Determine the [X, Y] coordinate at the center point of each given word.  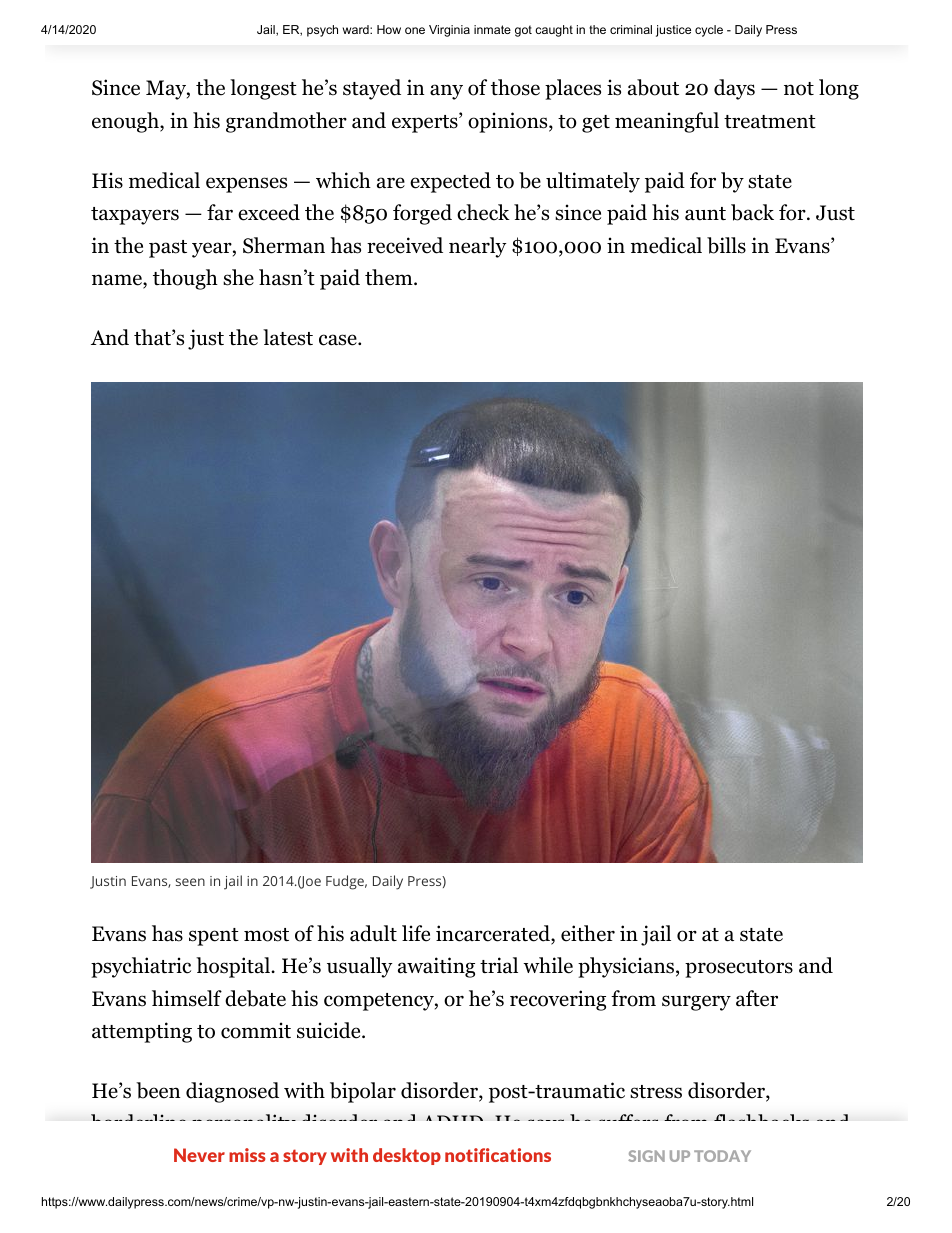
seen [190, 882]
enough [126, 122]
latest [288, 337]
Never [199, 1155]
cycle [709, 31]
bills [726, 245]
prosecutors [739, 969]
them [390, 277]
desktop [407, 1156]
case [339, 340]
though [185, 279]
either [588, 933]
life [416, 933]
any [446, 92]
